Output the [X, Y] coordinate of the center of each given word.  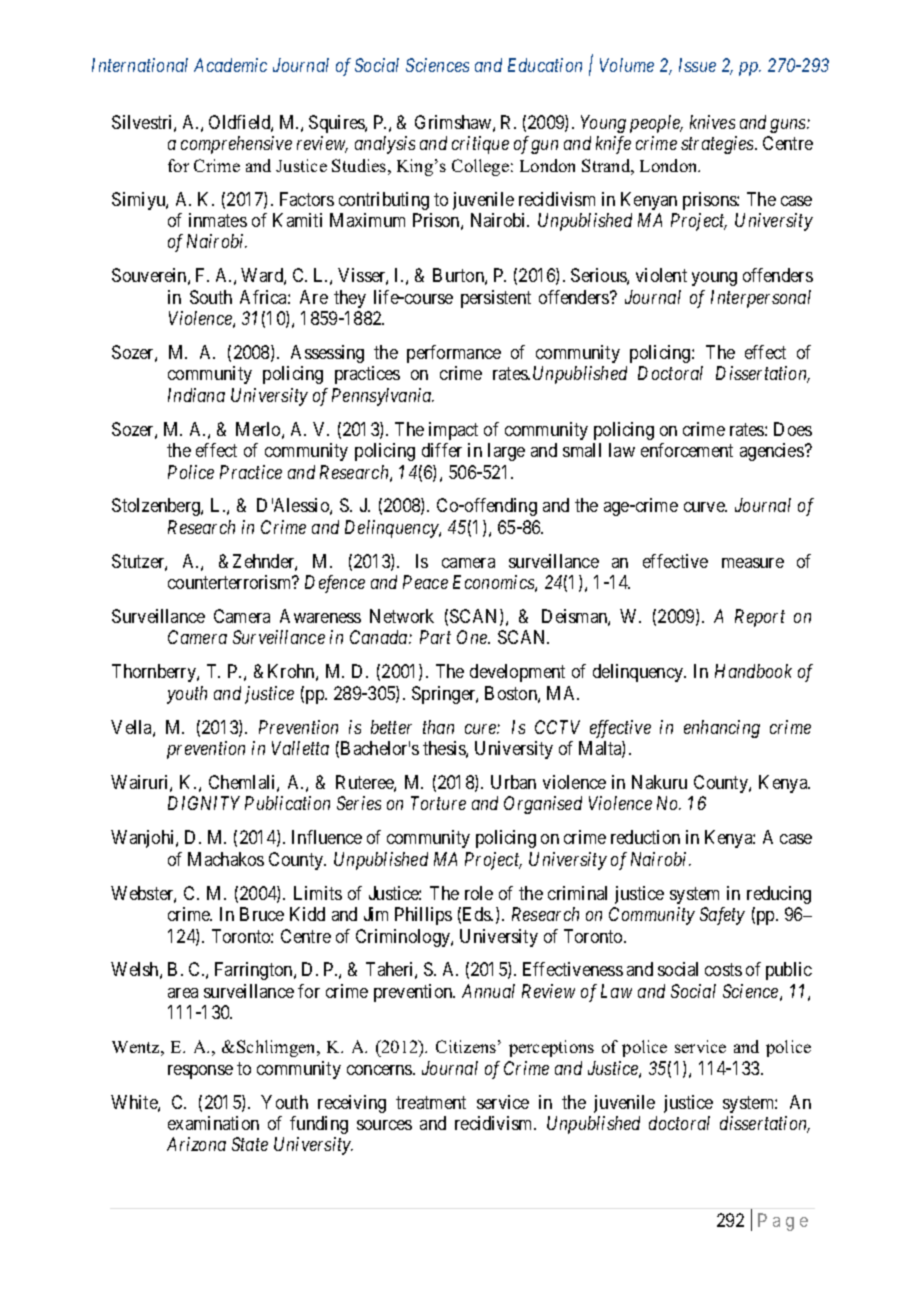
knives [712, 122]
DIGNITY [204, 803]
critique [480, 145]
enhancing [722, 729]
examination [213, 1123]
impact [453, 431]
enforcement [687, 450]
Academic [230, 65]
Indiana [196, 395]
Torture [438, 803]
